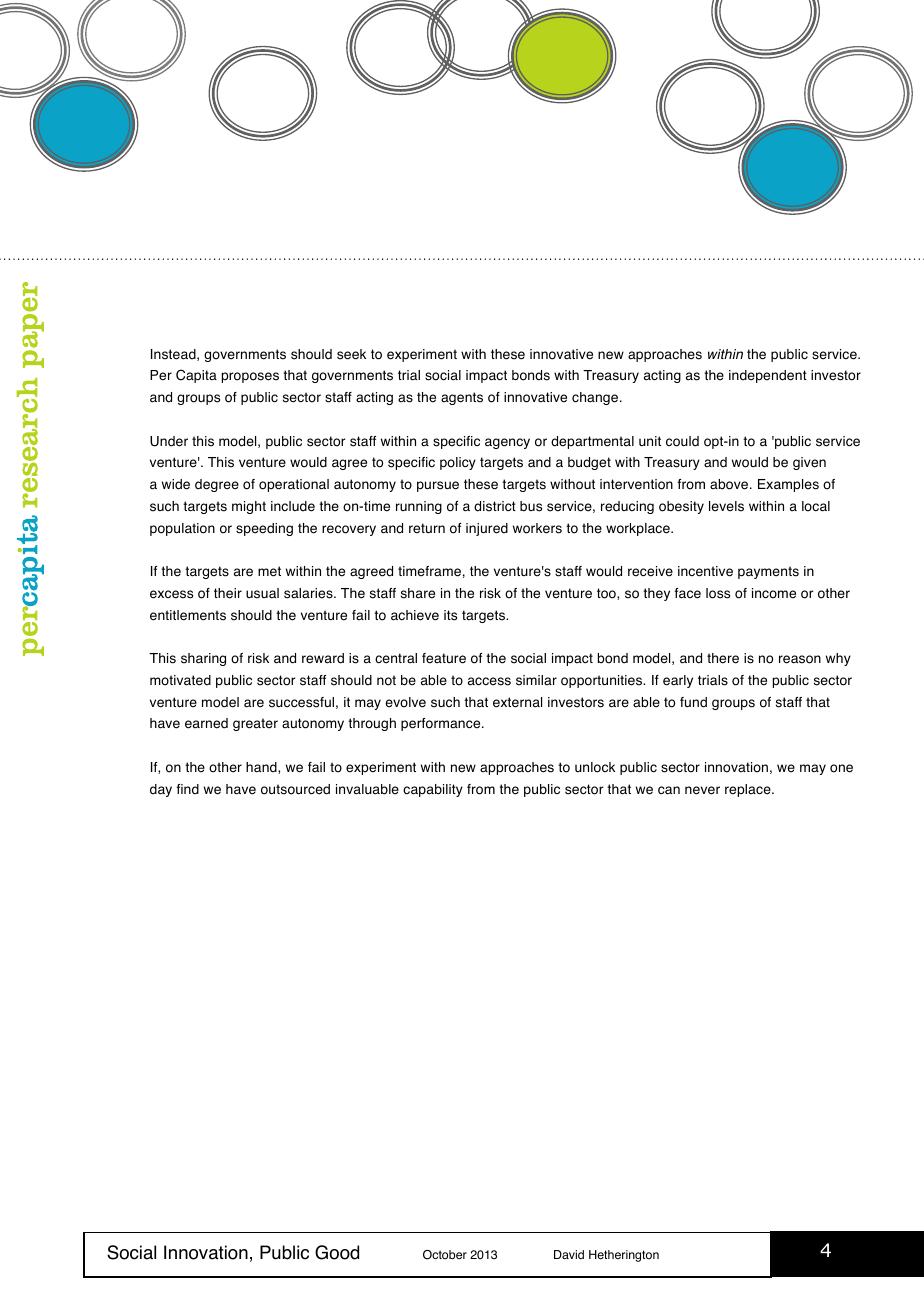  Describe the element at coordinates (203, 659) in the screenshot. I see `sharing` at that location.
